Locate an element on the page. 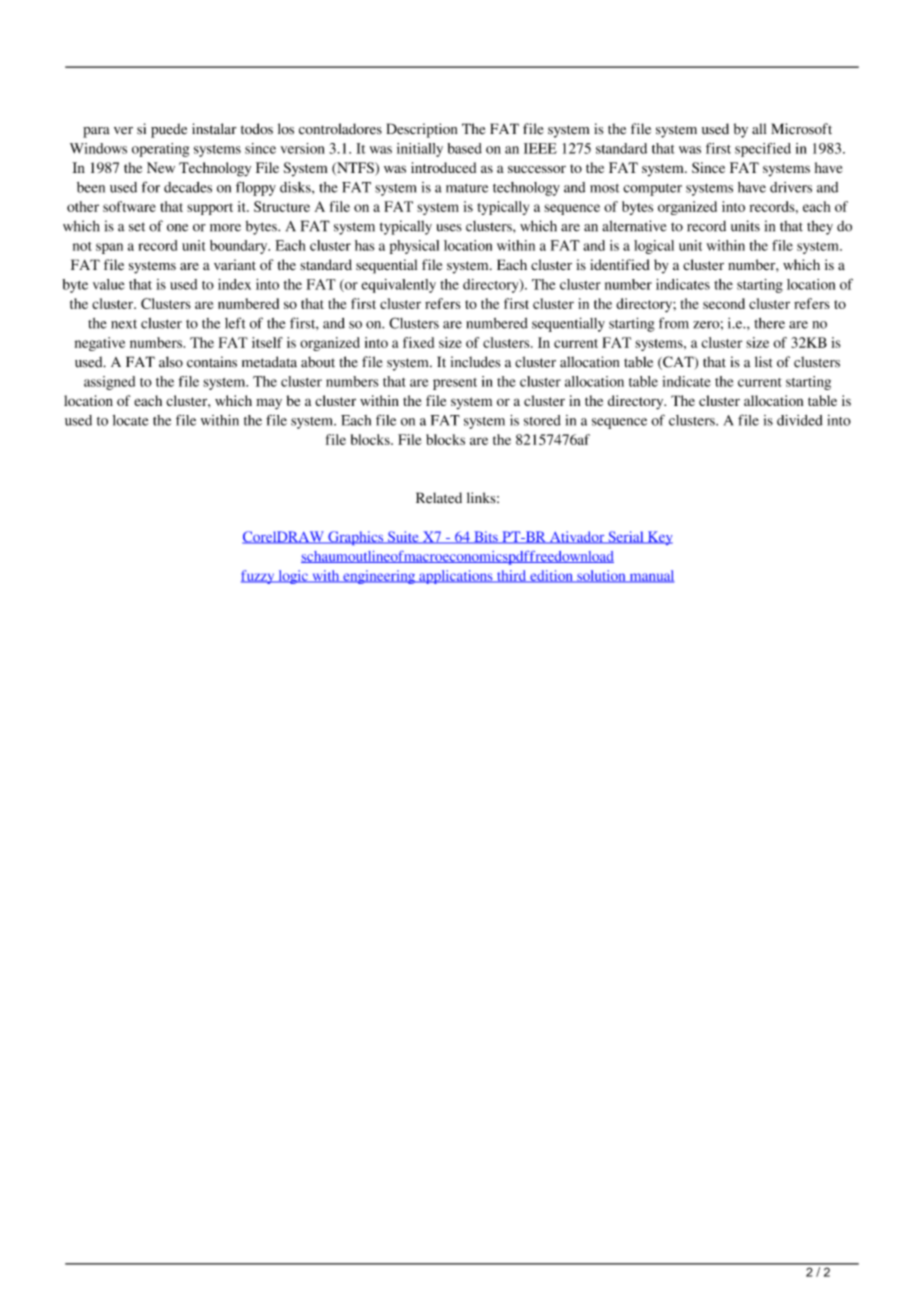 The image size is (924, 1308). specified is located at coordinates (763, 150).
